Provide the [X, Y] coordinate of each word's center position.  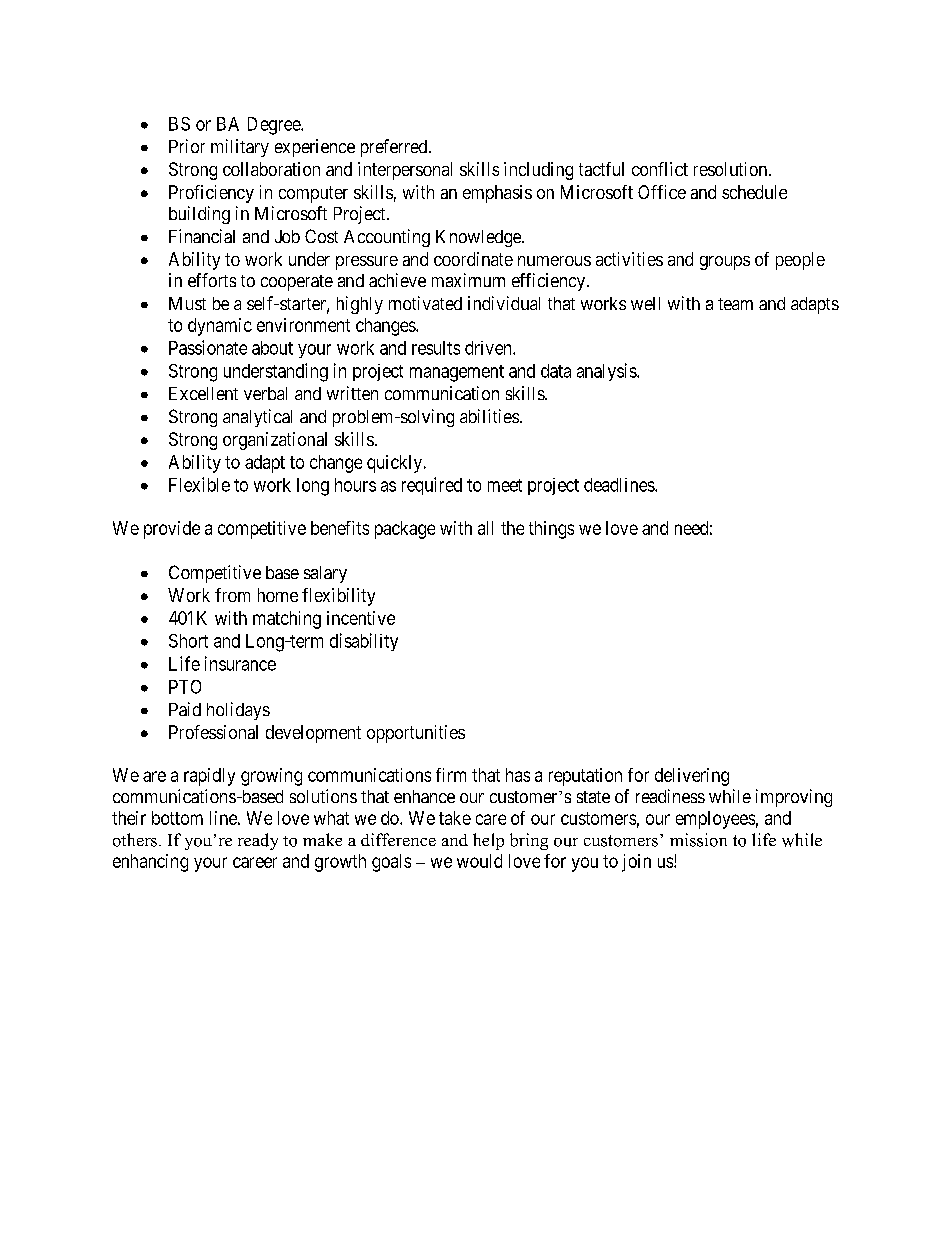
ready [258, 841]
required [432, 486]
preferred [395, 148]
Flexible [199, 484]
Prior [187, 146]
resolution [732, 169]
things [551, 530]
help [488, 841]
